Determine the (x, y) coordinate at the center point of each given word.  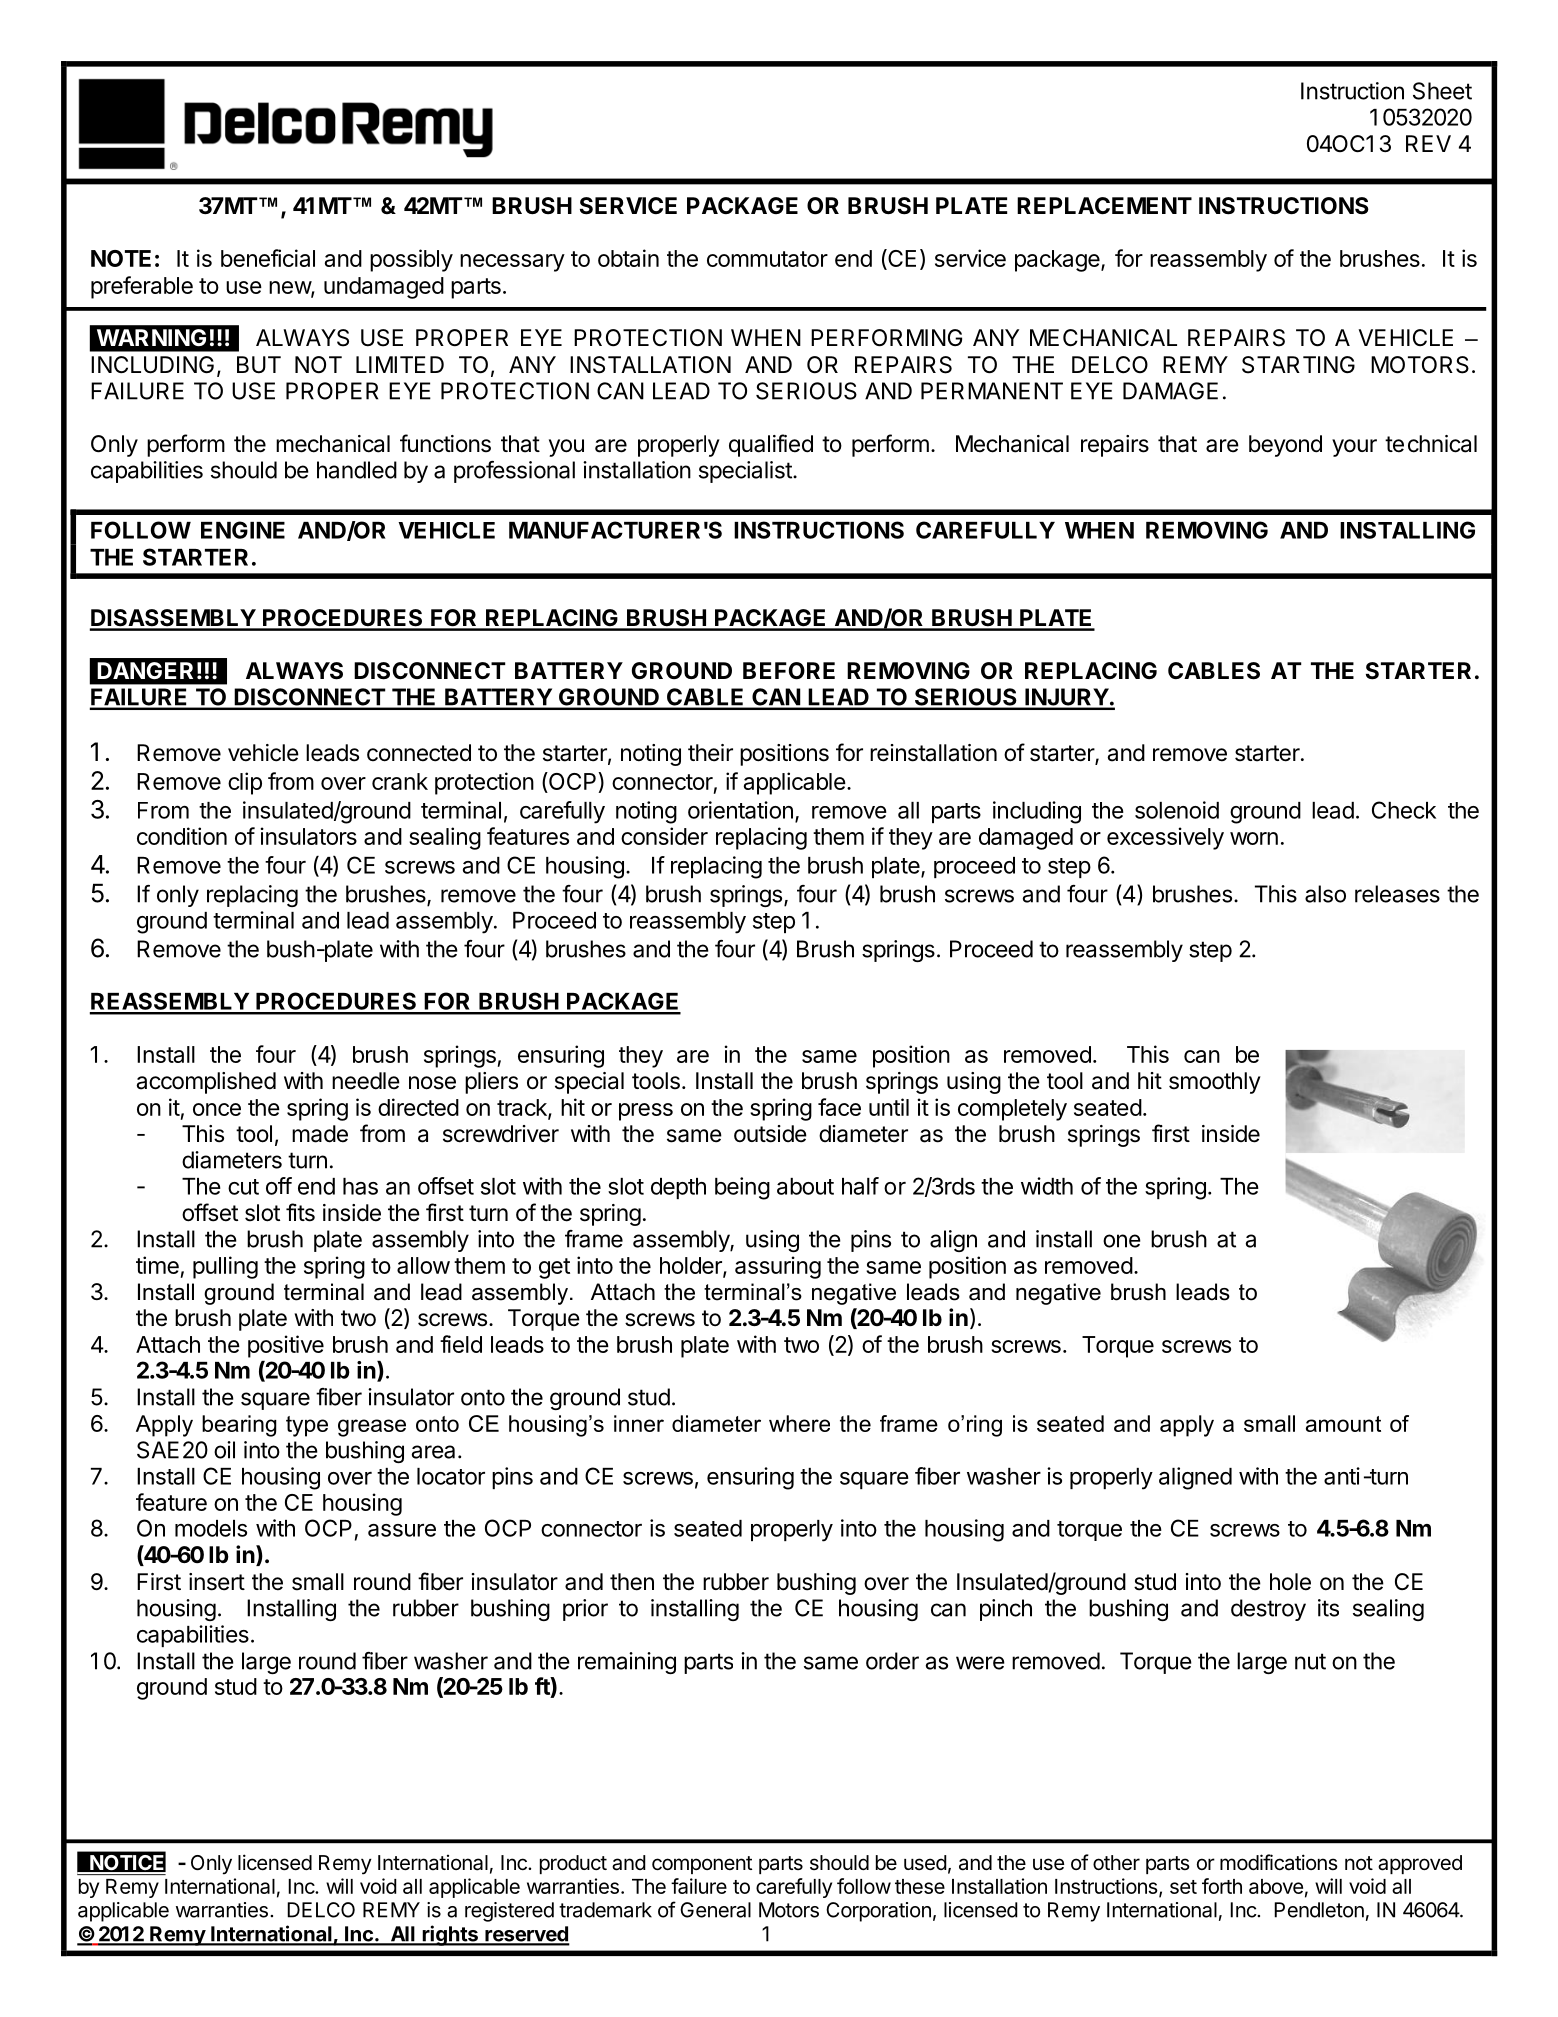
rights (450, 1935)
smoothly (1215, 1083)
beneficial (268, 258)
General (715, 1910)
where (799, 1423)
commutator (767, 259)
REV (1428, 143)
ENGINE (243, 530)
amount (1343, 1424)
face (839, 1107)
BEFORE (789, 671)
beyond (1285, 446)
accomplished (206, 1083)
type (307, 1426)
